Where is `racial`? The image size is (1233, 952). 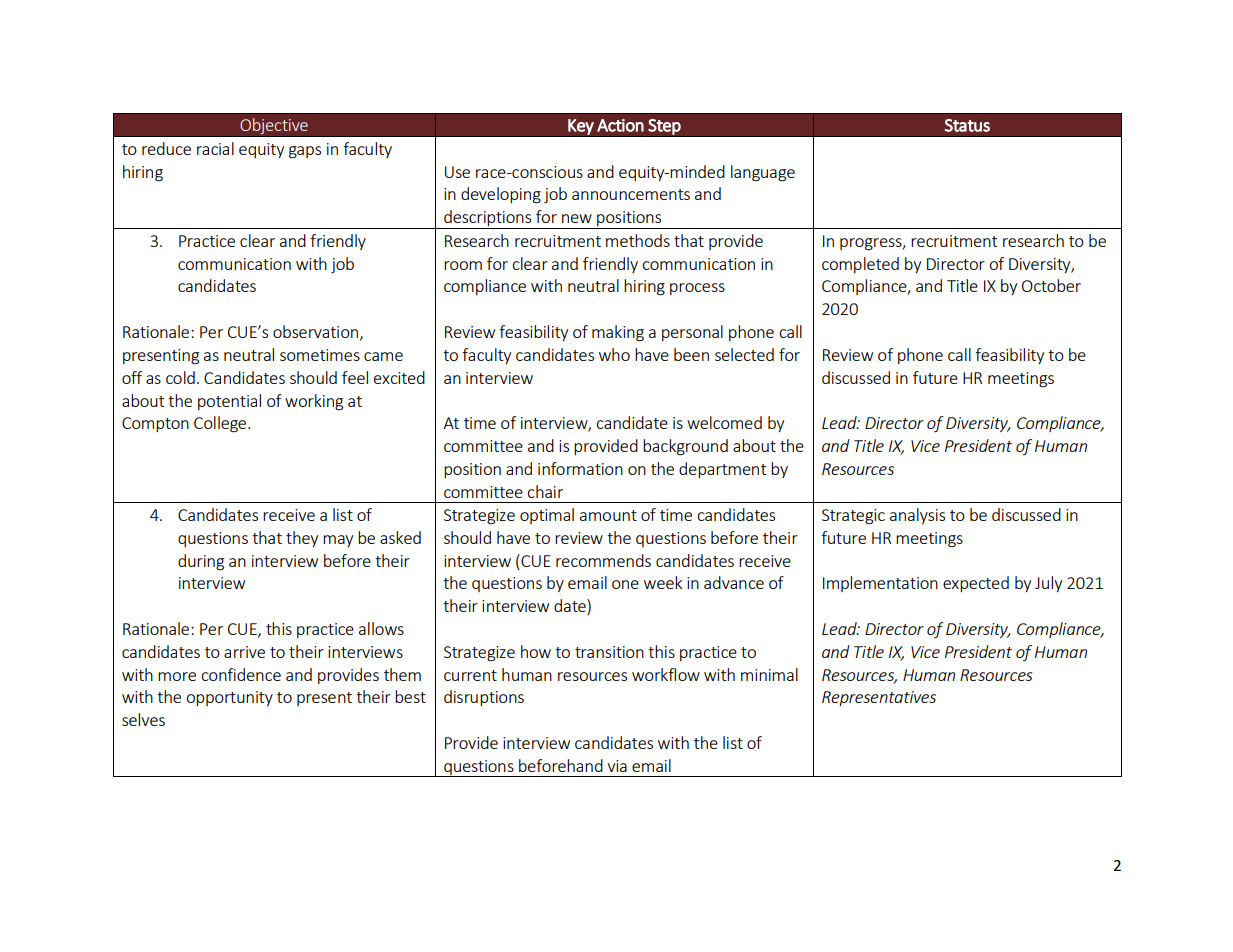 racial is located at coordinates (215, 148).
